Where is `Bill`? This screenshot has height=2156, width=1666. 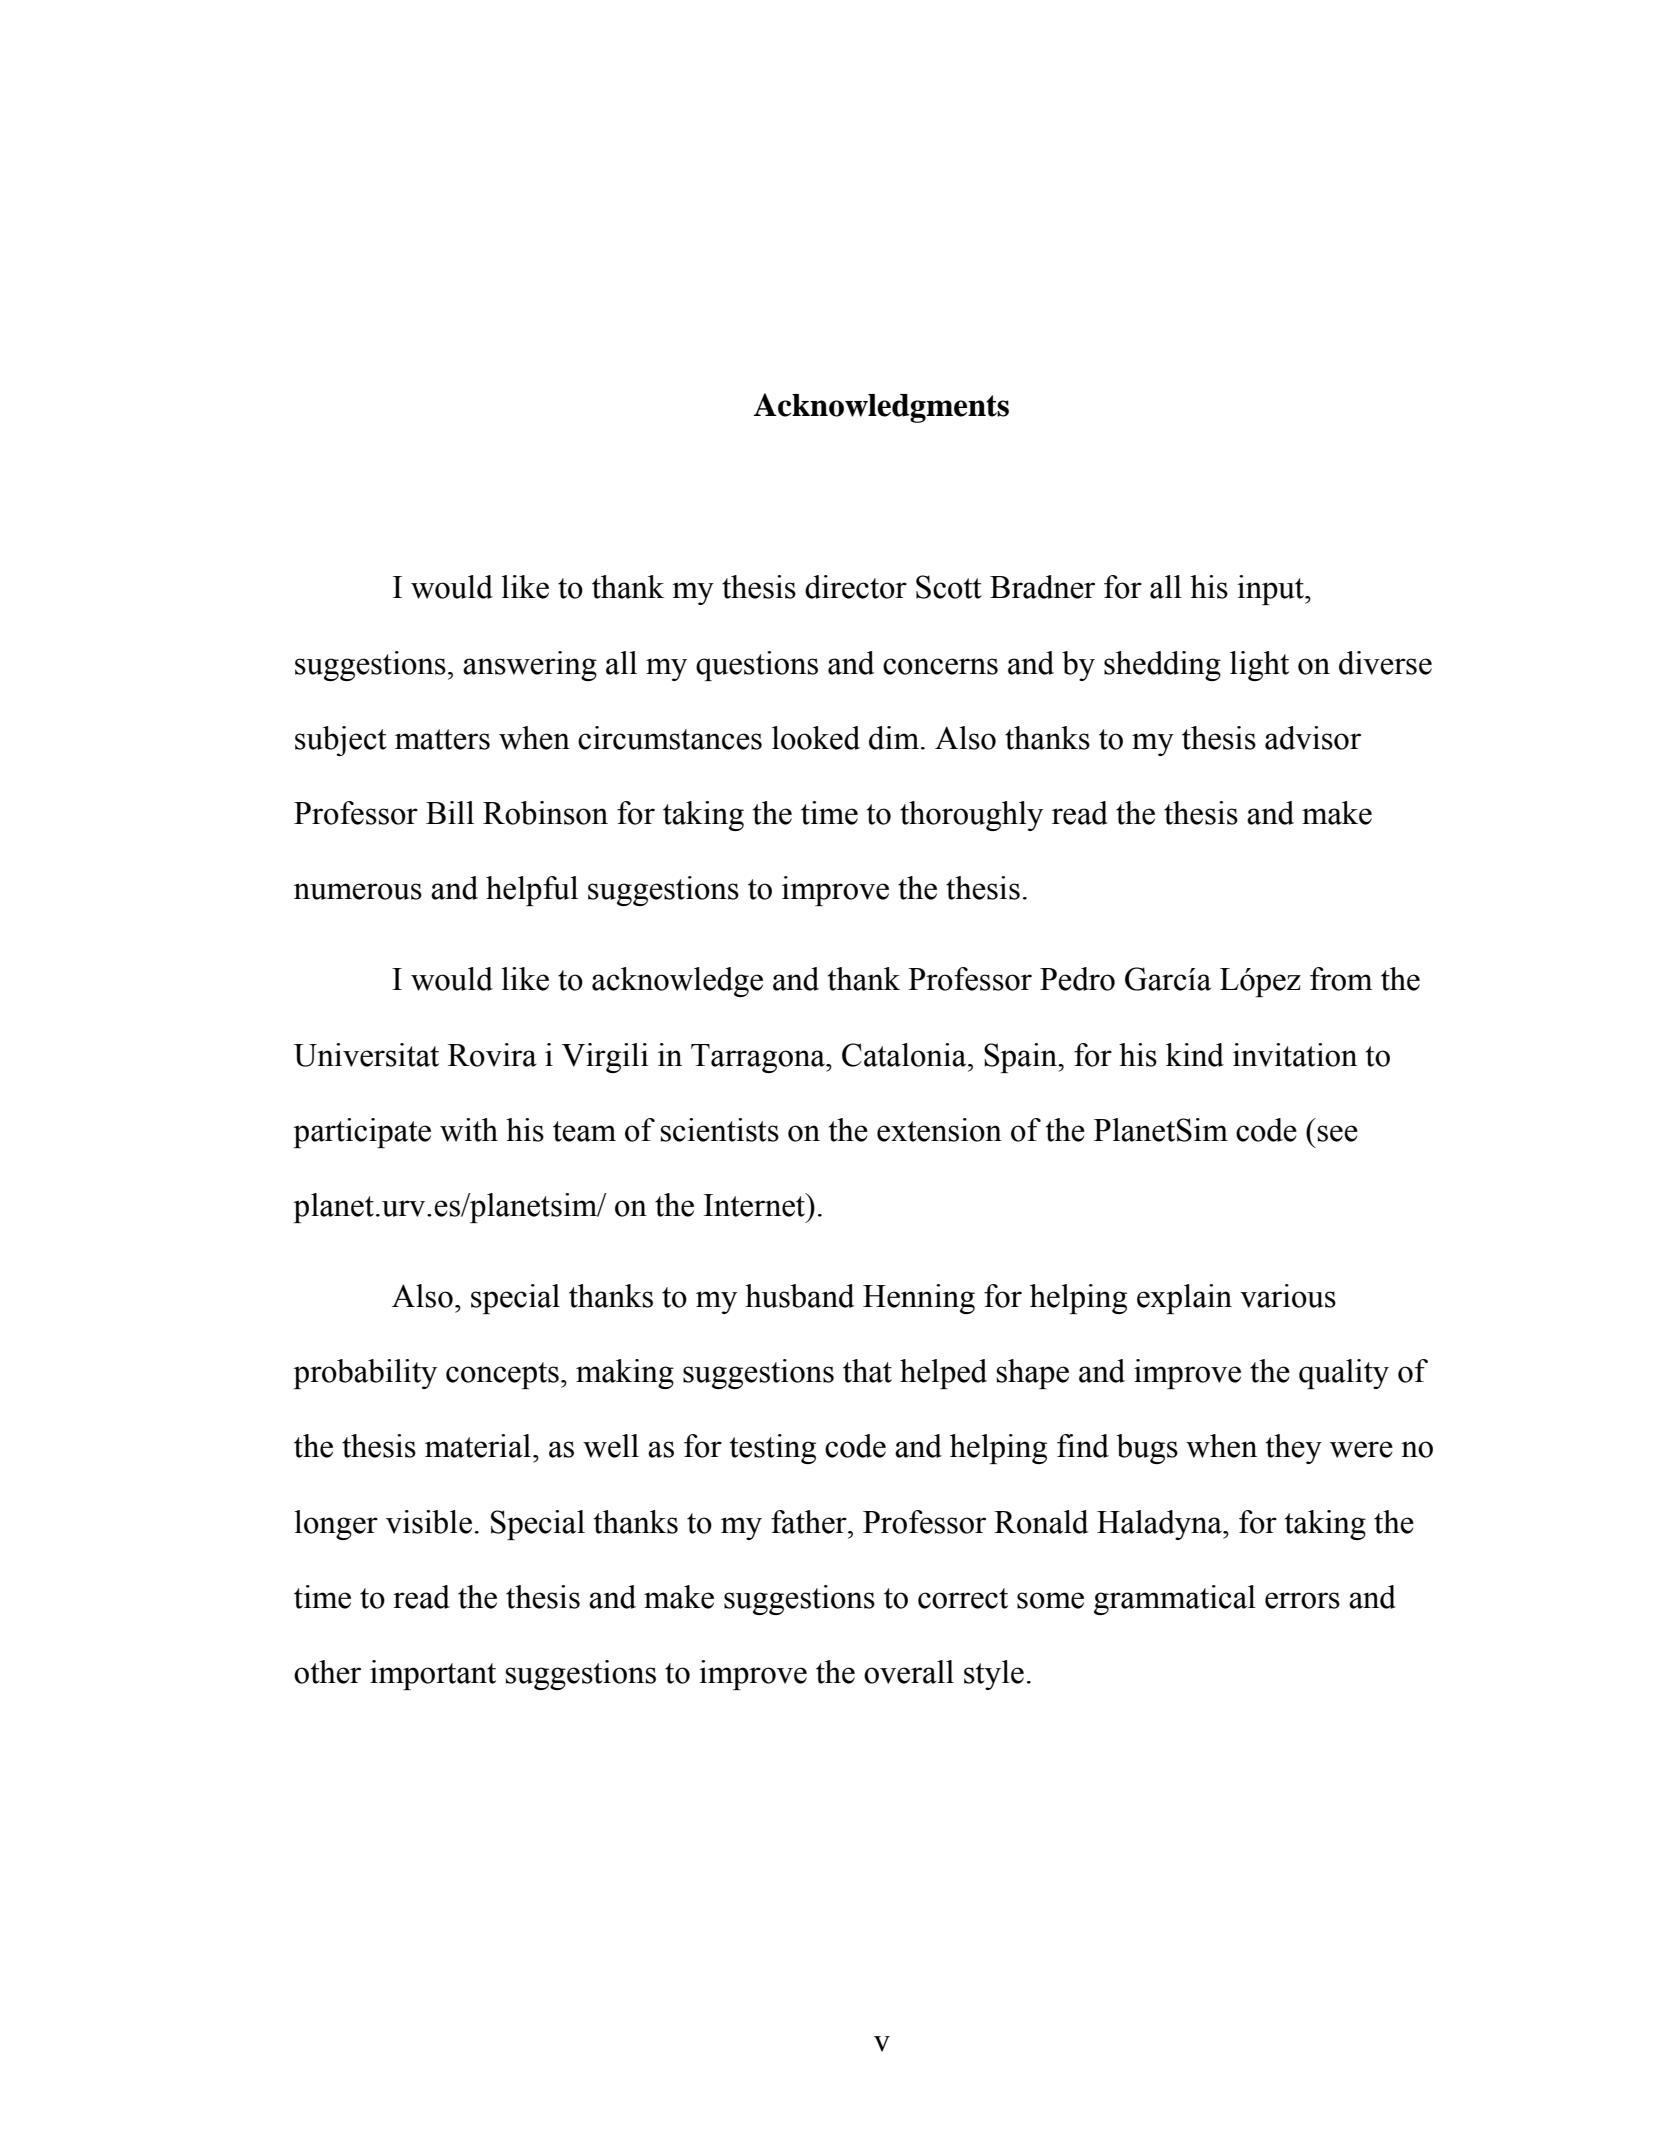 Bill is located at coordinates (450, 812).
